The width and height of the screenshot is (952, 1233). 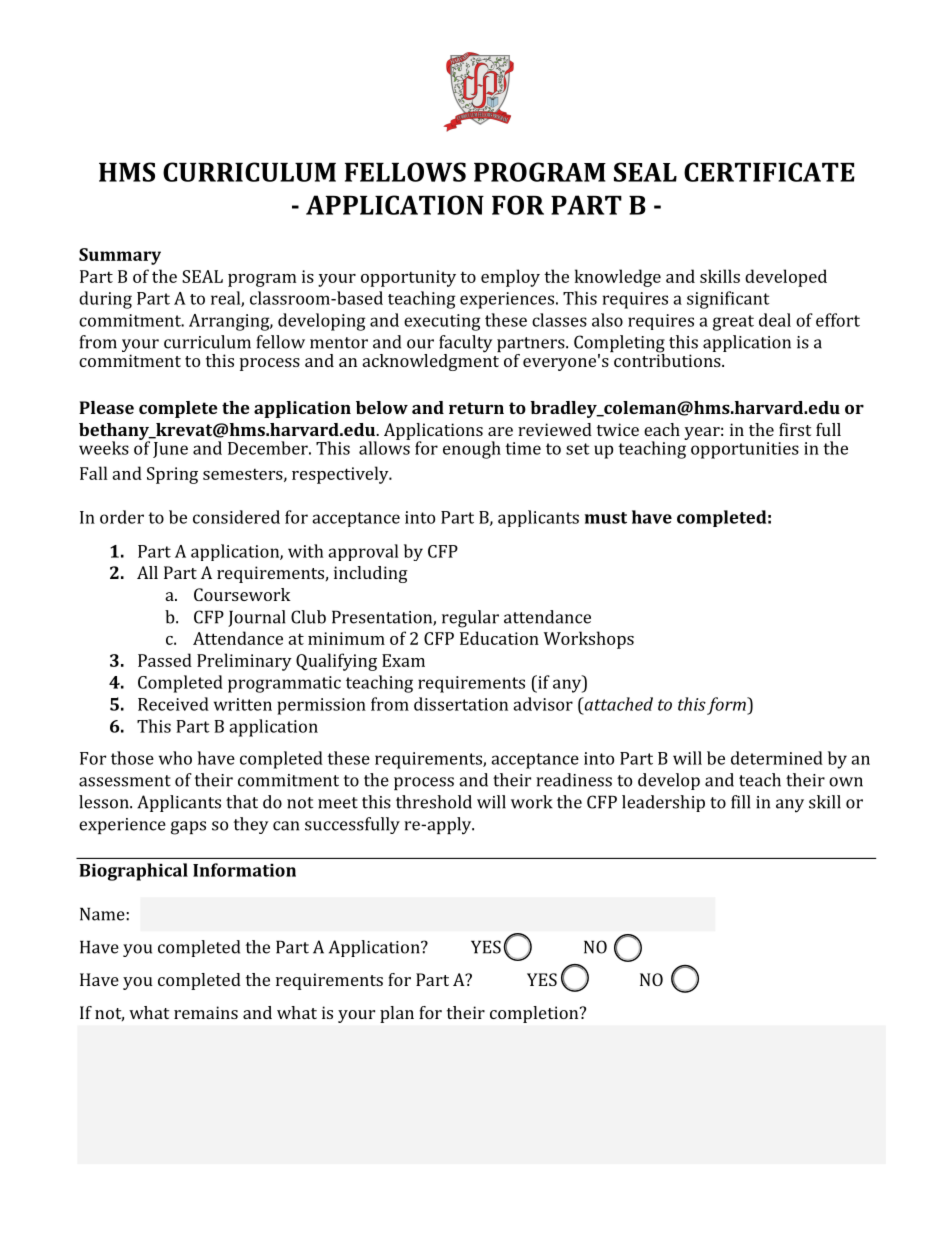 What do you see at coordinates (470, 619) in the screenshot?
I see `regular` at bounding box center [470, 619].
